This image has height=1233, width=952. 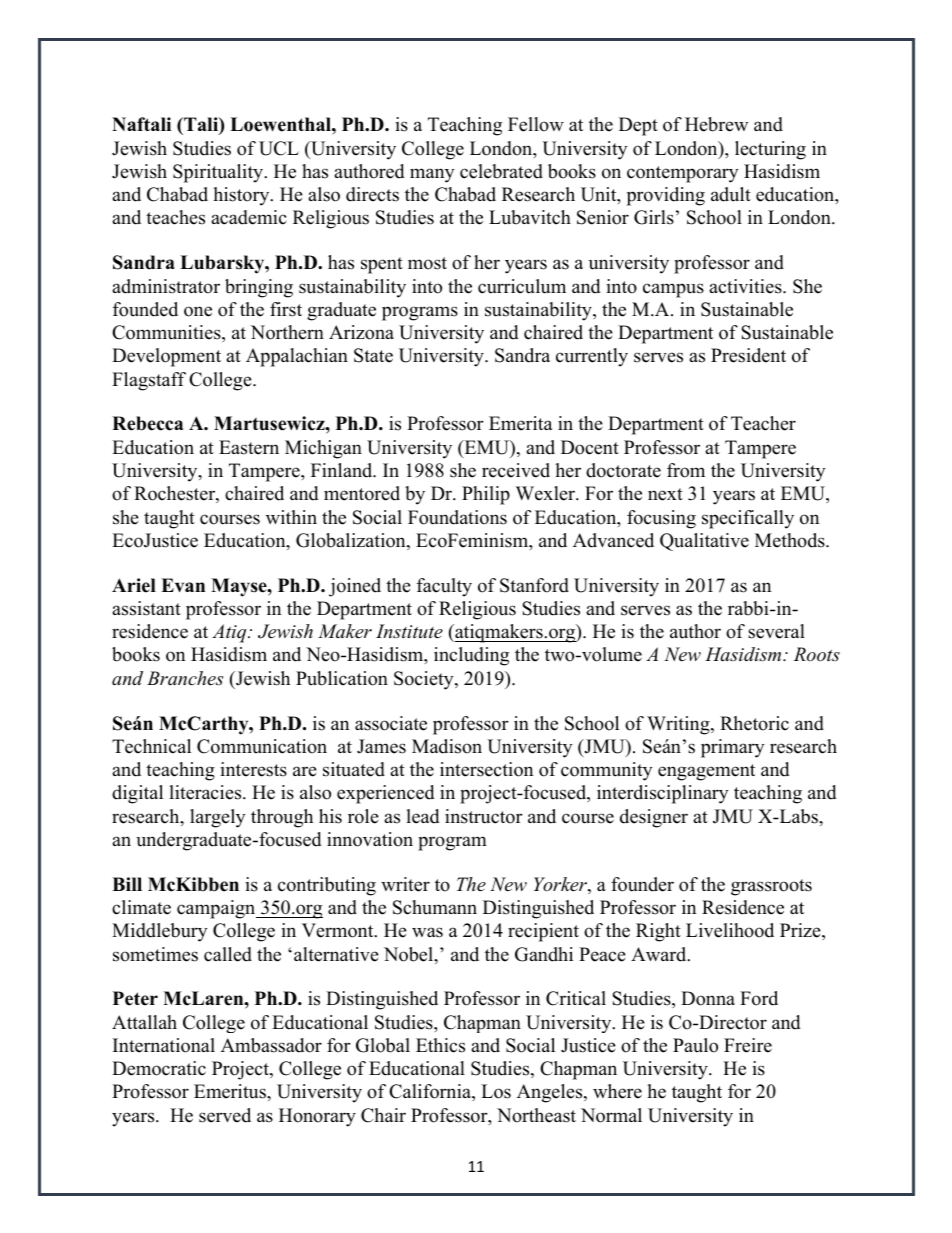 What do you see at coordinates (682, 174) in the image?
I see `contemporary` at bounding box center [682, 174].
